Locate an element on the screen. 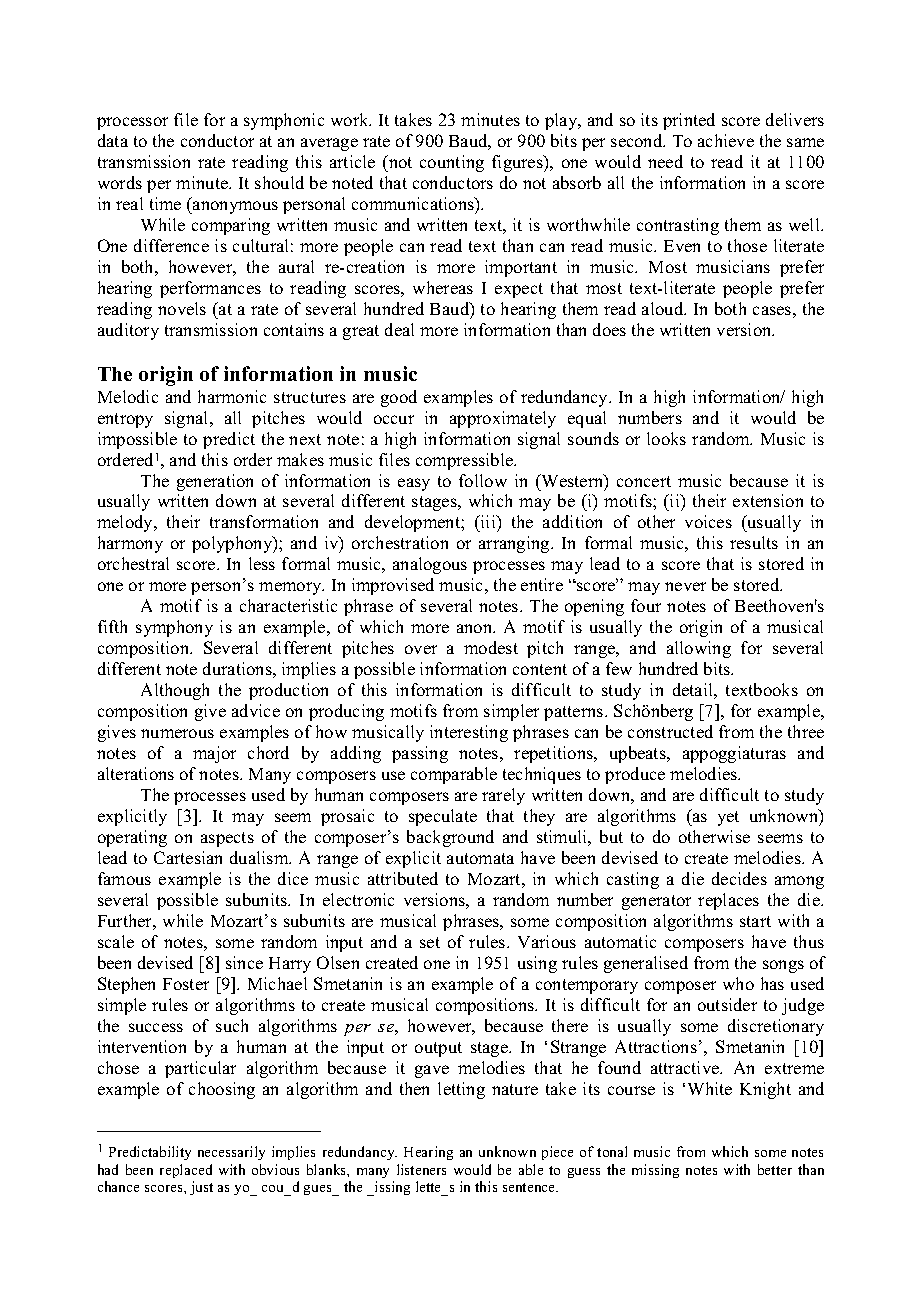 This screenshot has height=1308, width=924. achieve is located at coordinates (726, 140).
